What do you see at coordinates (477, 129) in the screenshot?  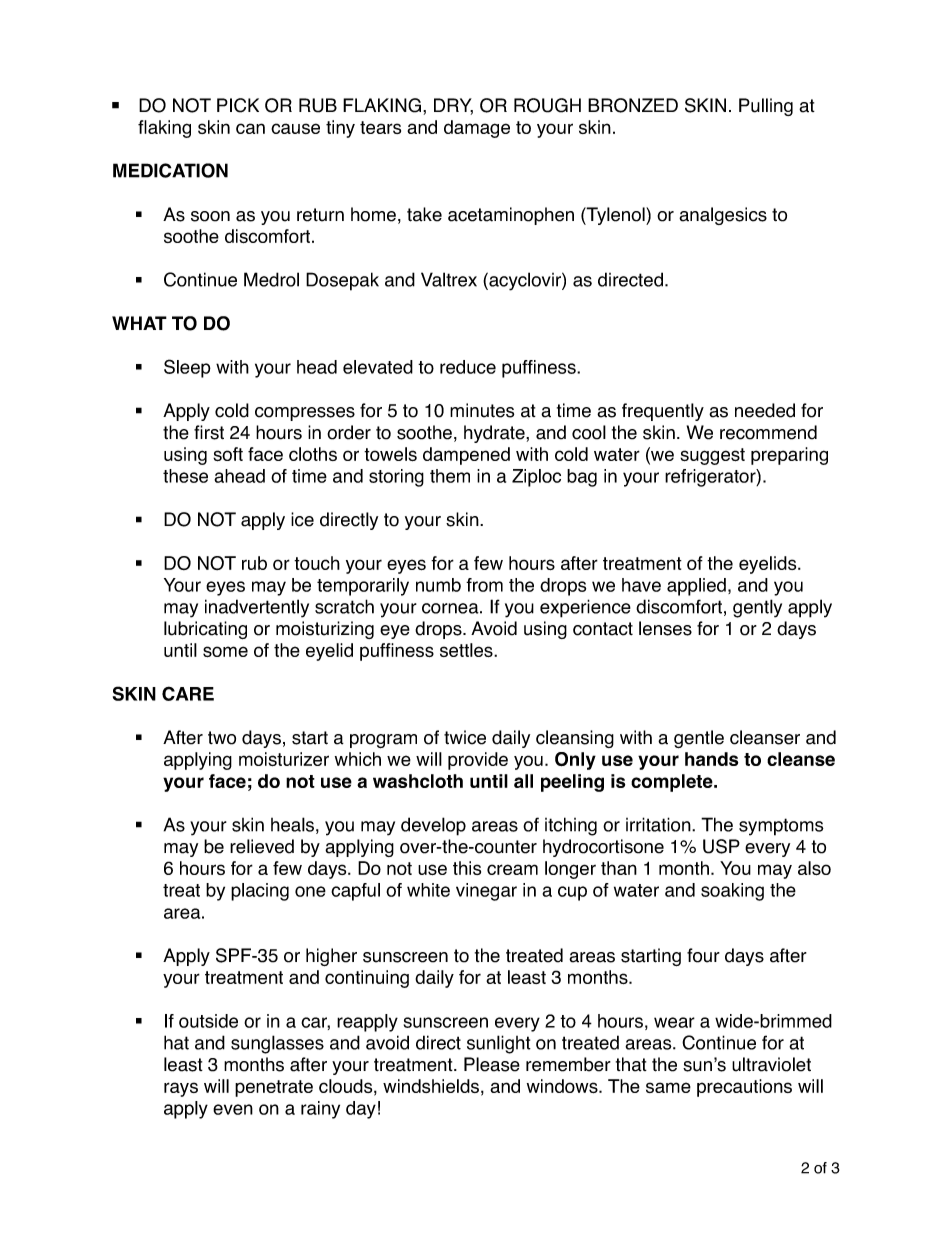 I see `damage` at bounding box center [477, 129].
